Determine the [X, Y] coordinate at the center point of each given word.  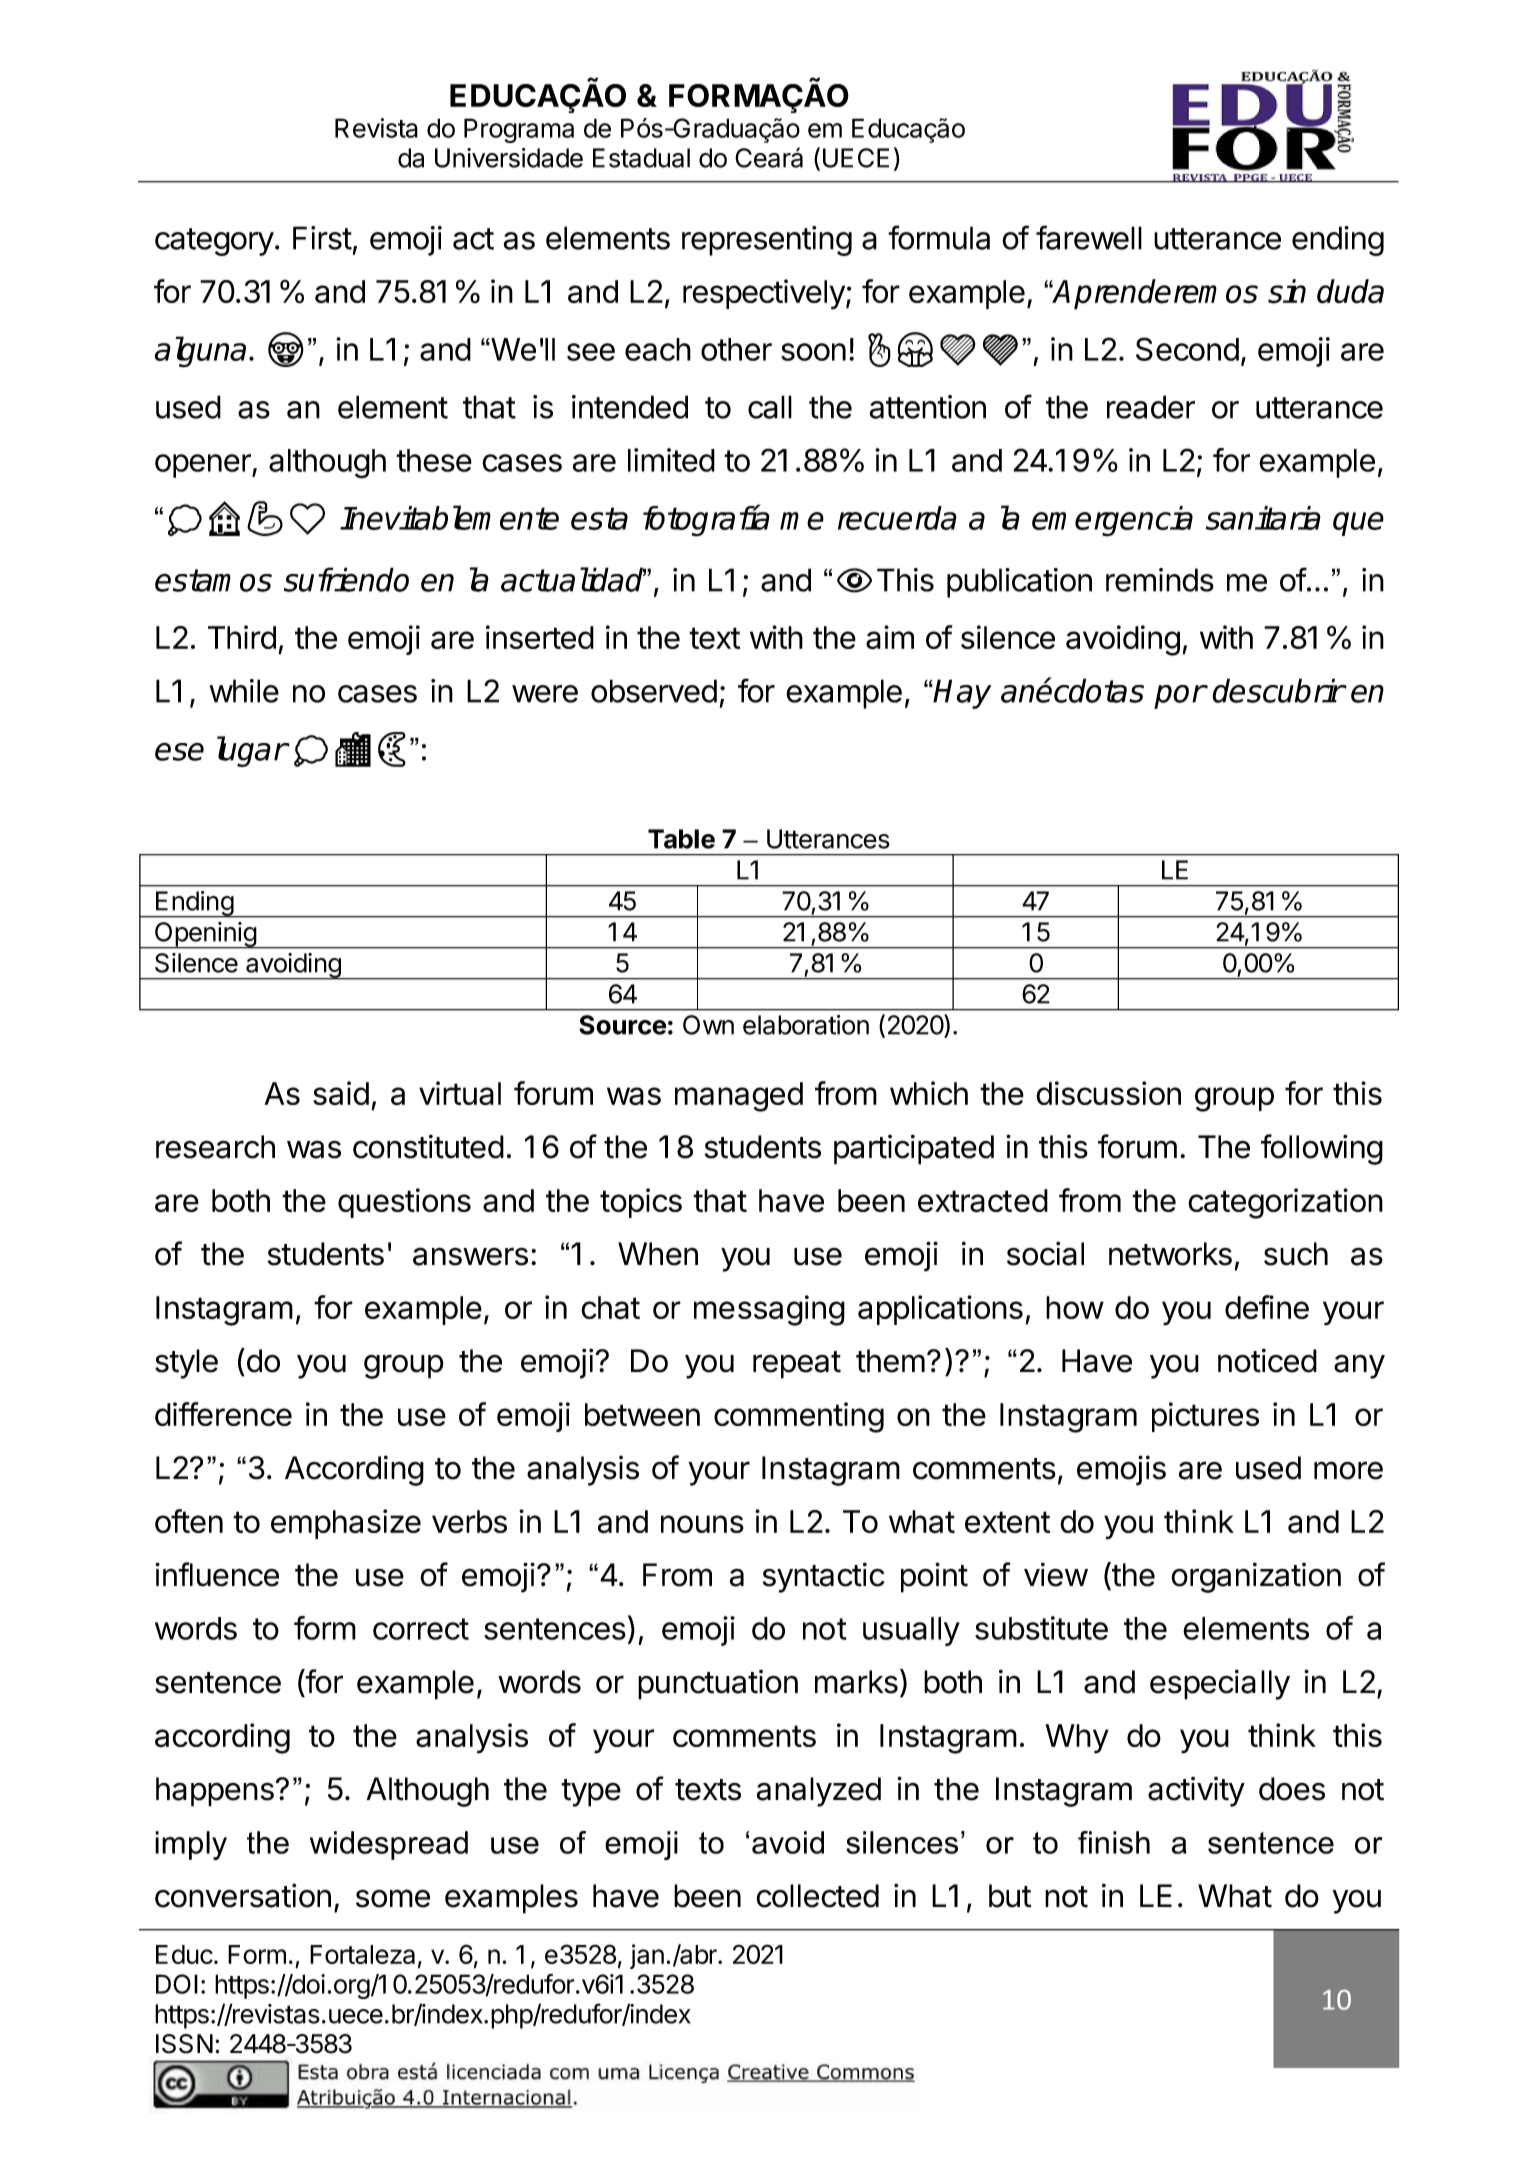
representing [767, 241]
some [393, 1898]
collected [817, 1896]
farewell [1089, 237]
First [322, 238]
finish [1114, 1842]
